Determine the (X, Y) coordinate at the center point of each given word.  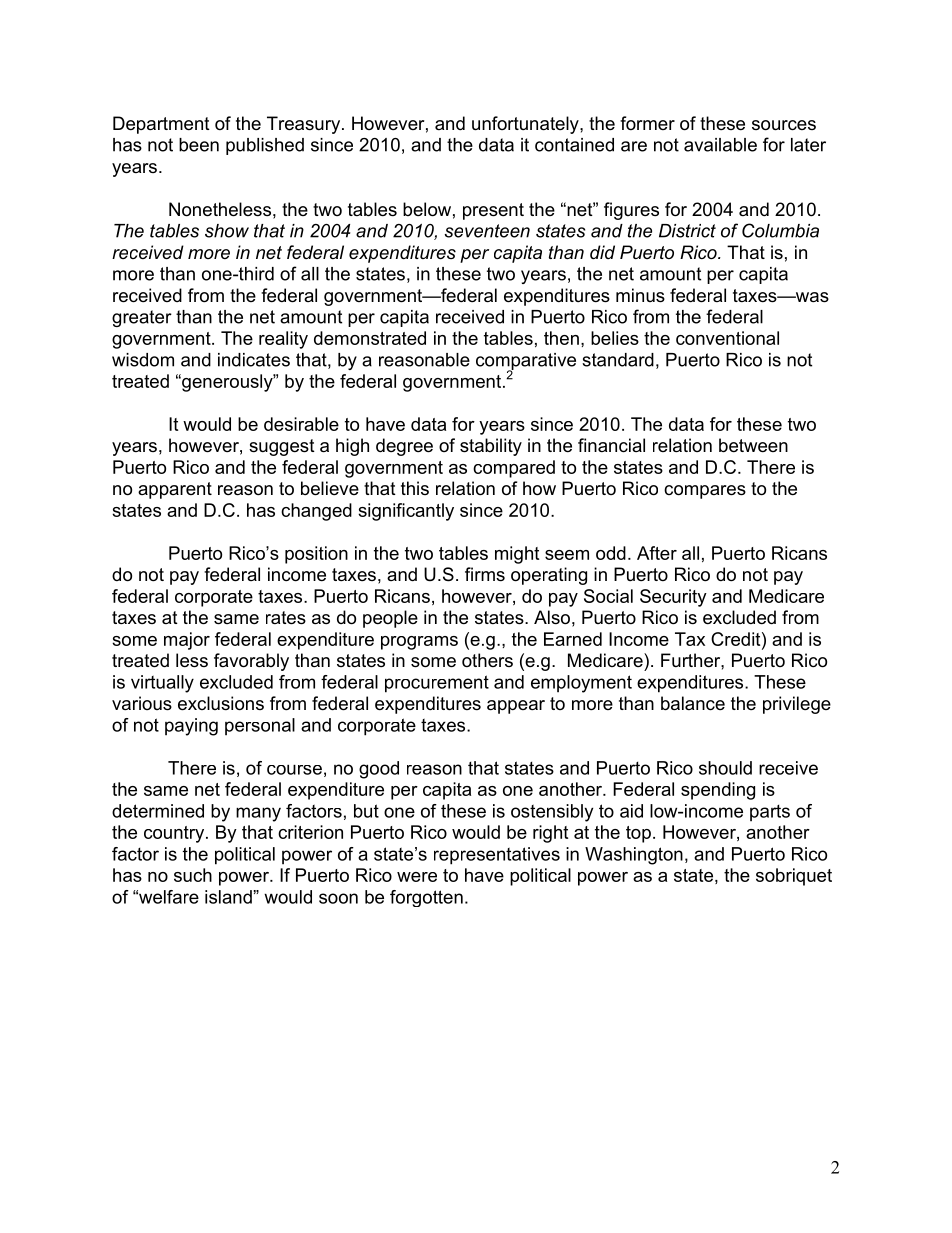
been (199, 145)
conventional (727, 338)
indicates (254, 360)
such (193, 875)
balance (693, 703)
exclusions (221, 703)
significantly (406, 512)
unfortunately (526, 125)
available (720, 145)
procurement (437, 684)
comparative (526, 362)
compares (705, 492)
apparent (175, 490)
